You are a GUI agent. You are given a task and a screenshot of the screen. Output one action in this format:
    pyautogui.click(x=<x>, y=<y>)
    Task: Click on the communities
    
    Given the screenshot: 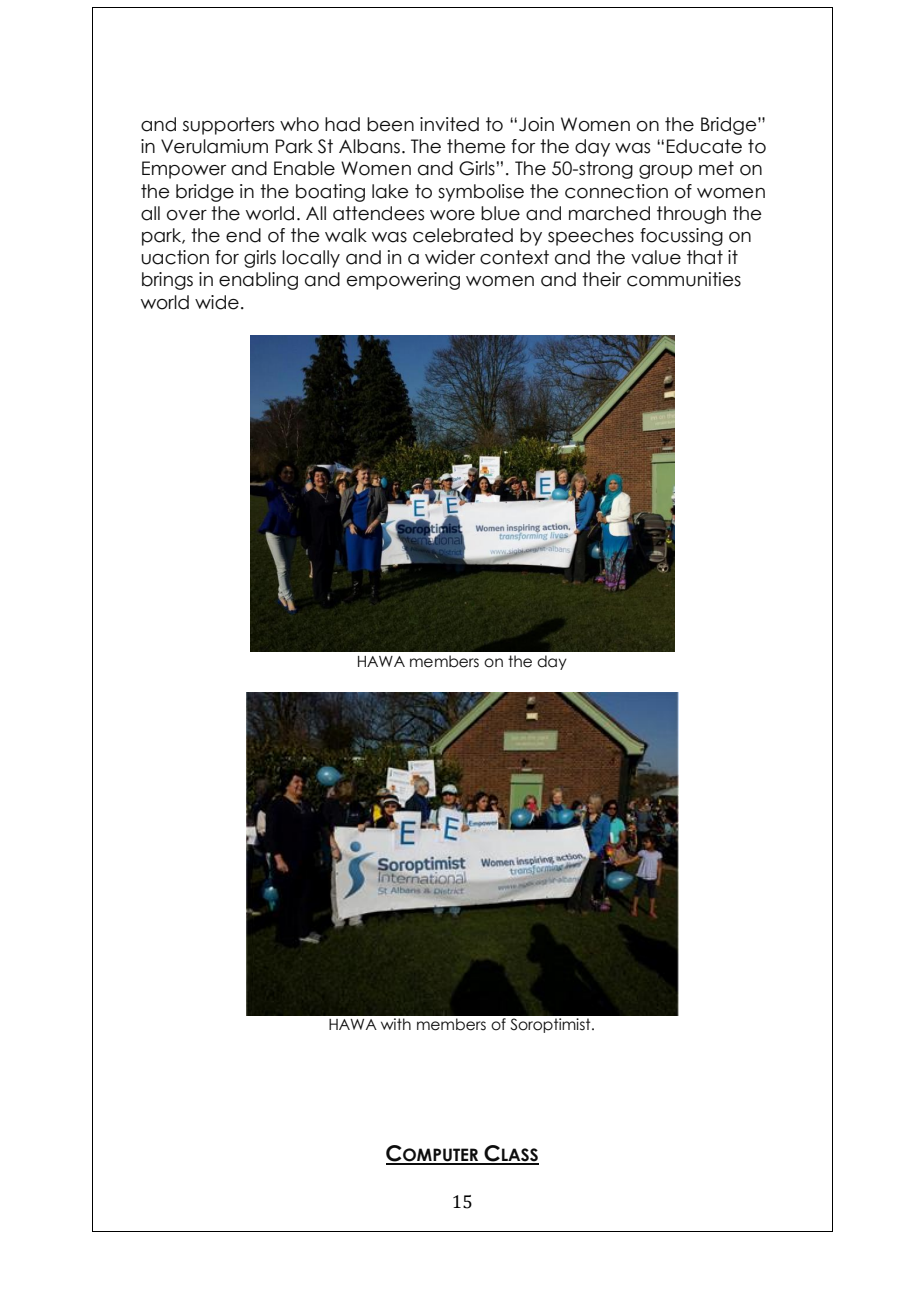 What is the action you would take?
    pyautogui.click(x=684, y=279)
